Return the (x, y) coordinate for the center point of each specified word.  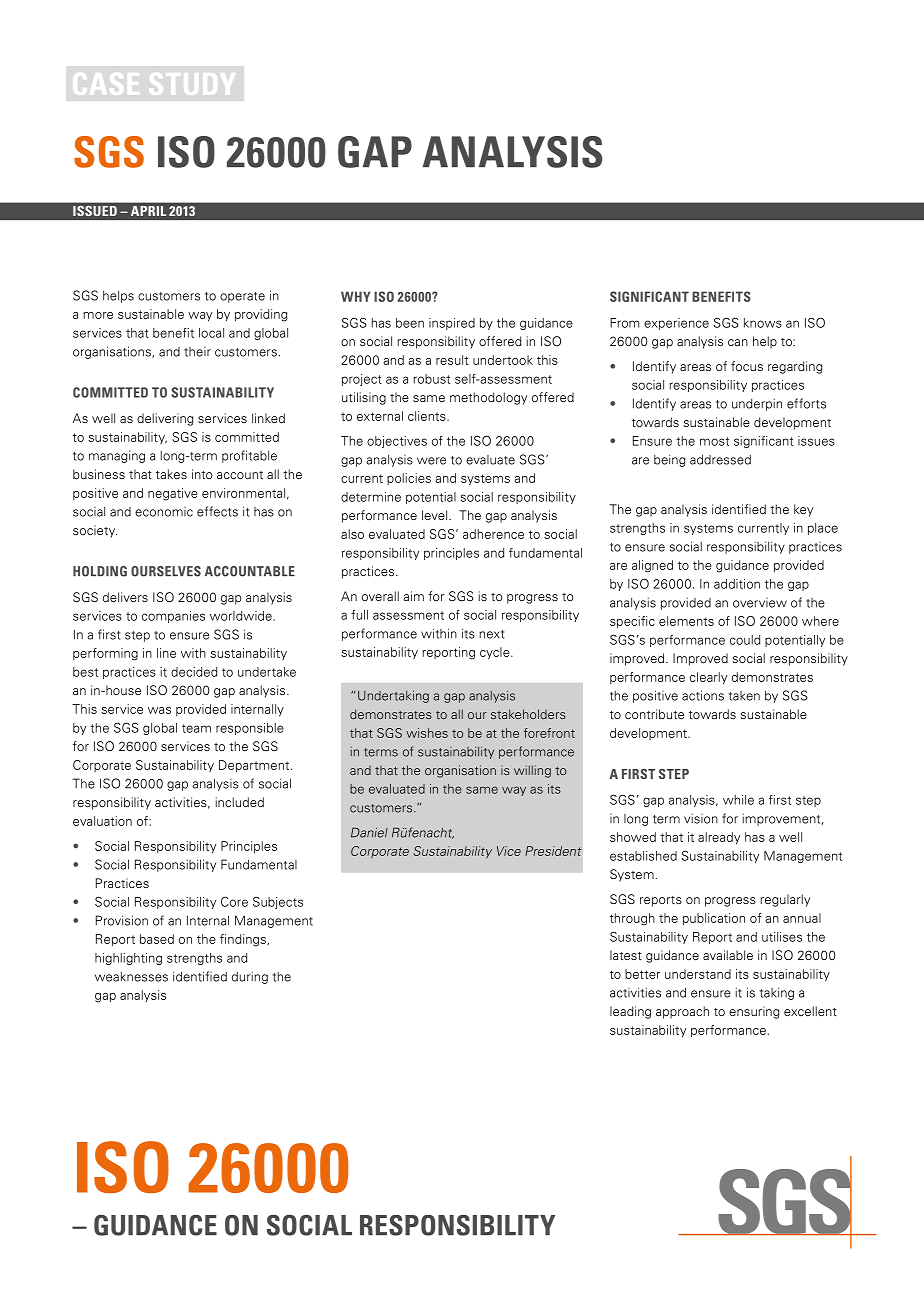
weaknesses (131, 977)
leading (630, 1012)
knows (763, 323)
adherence (493, 534)
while (738, 800)
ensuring (754, 1012)
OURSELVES (166, 571)
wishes (427, 733)
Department (255, 766)
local (211, 333)
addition (737, 584)
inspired (452, 324)
